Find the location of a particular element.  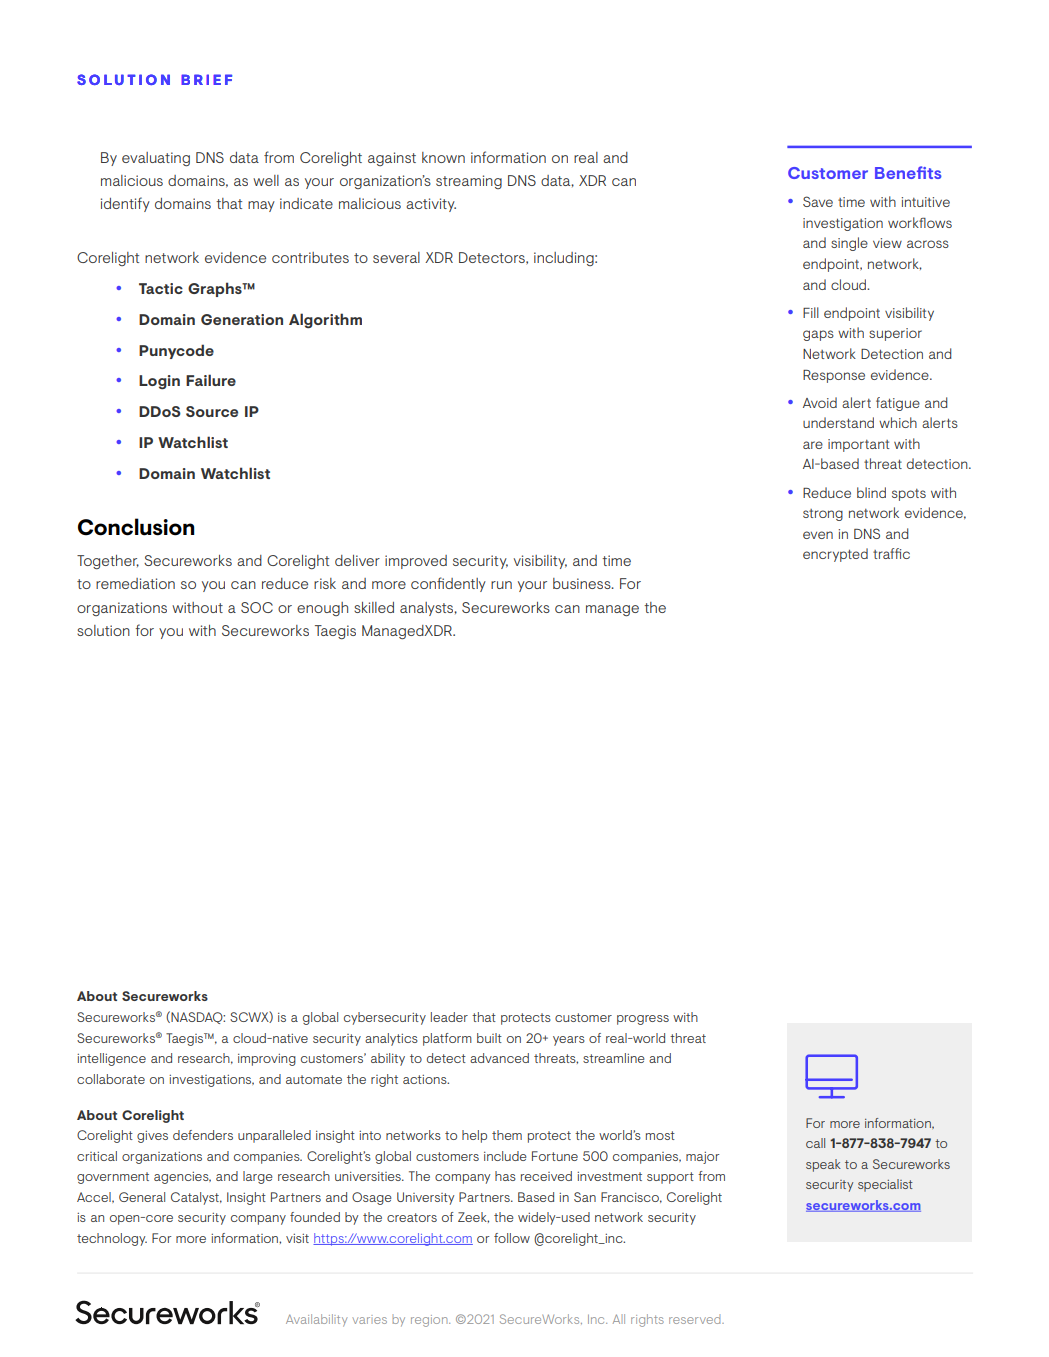

reserved is located at coordinates (696, 1319).
